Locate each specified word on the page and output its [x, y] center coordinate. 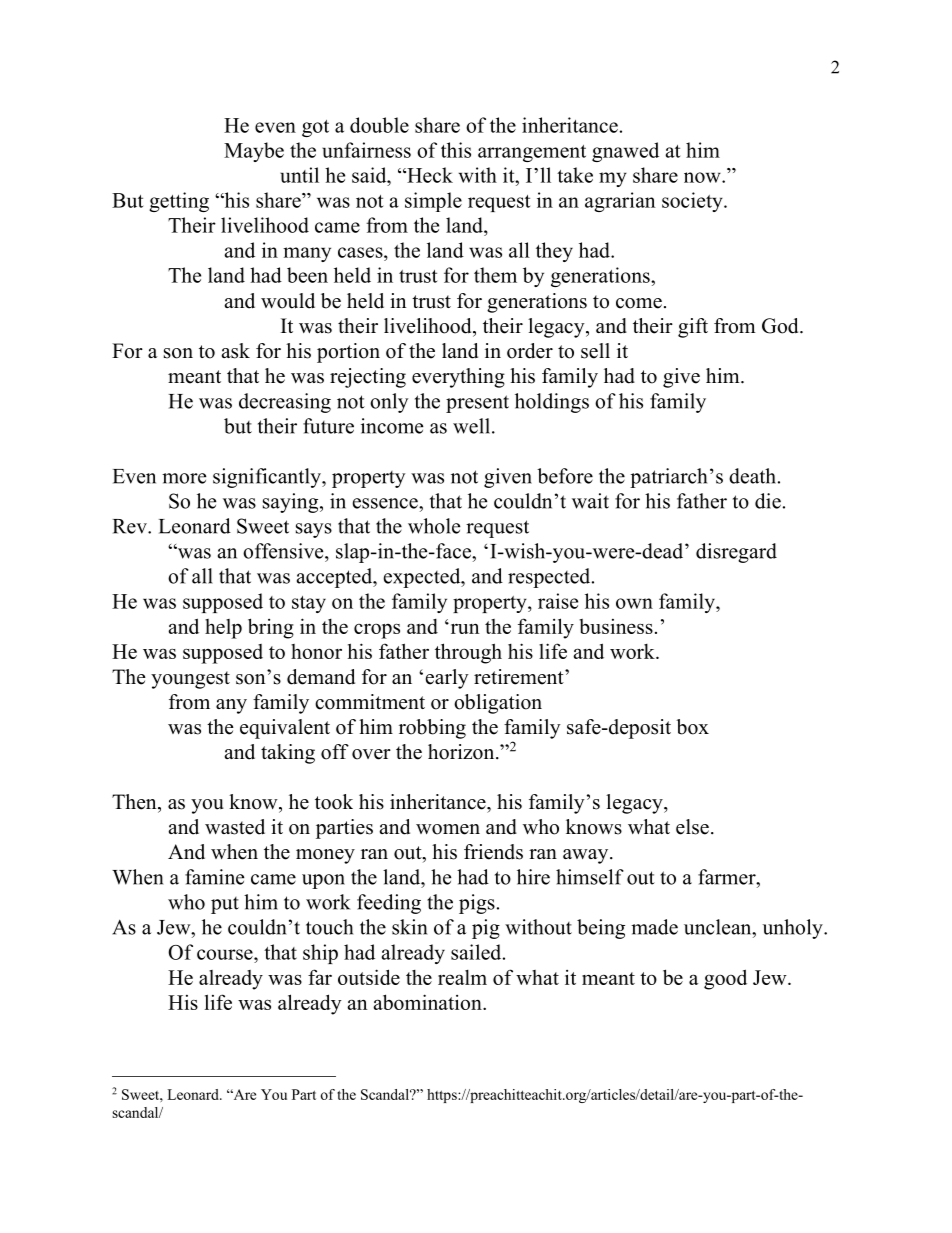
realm [462, 977]
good [725, 979]
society [693, 202]
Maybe [254, 152]
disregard [736, 553]
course [226, 954]
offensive [284, 551]
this [456, 150]
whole [434, 526]
